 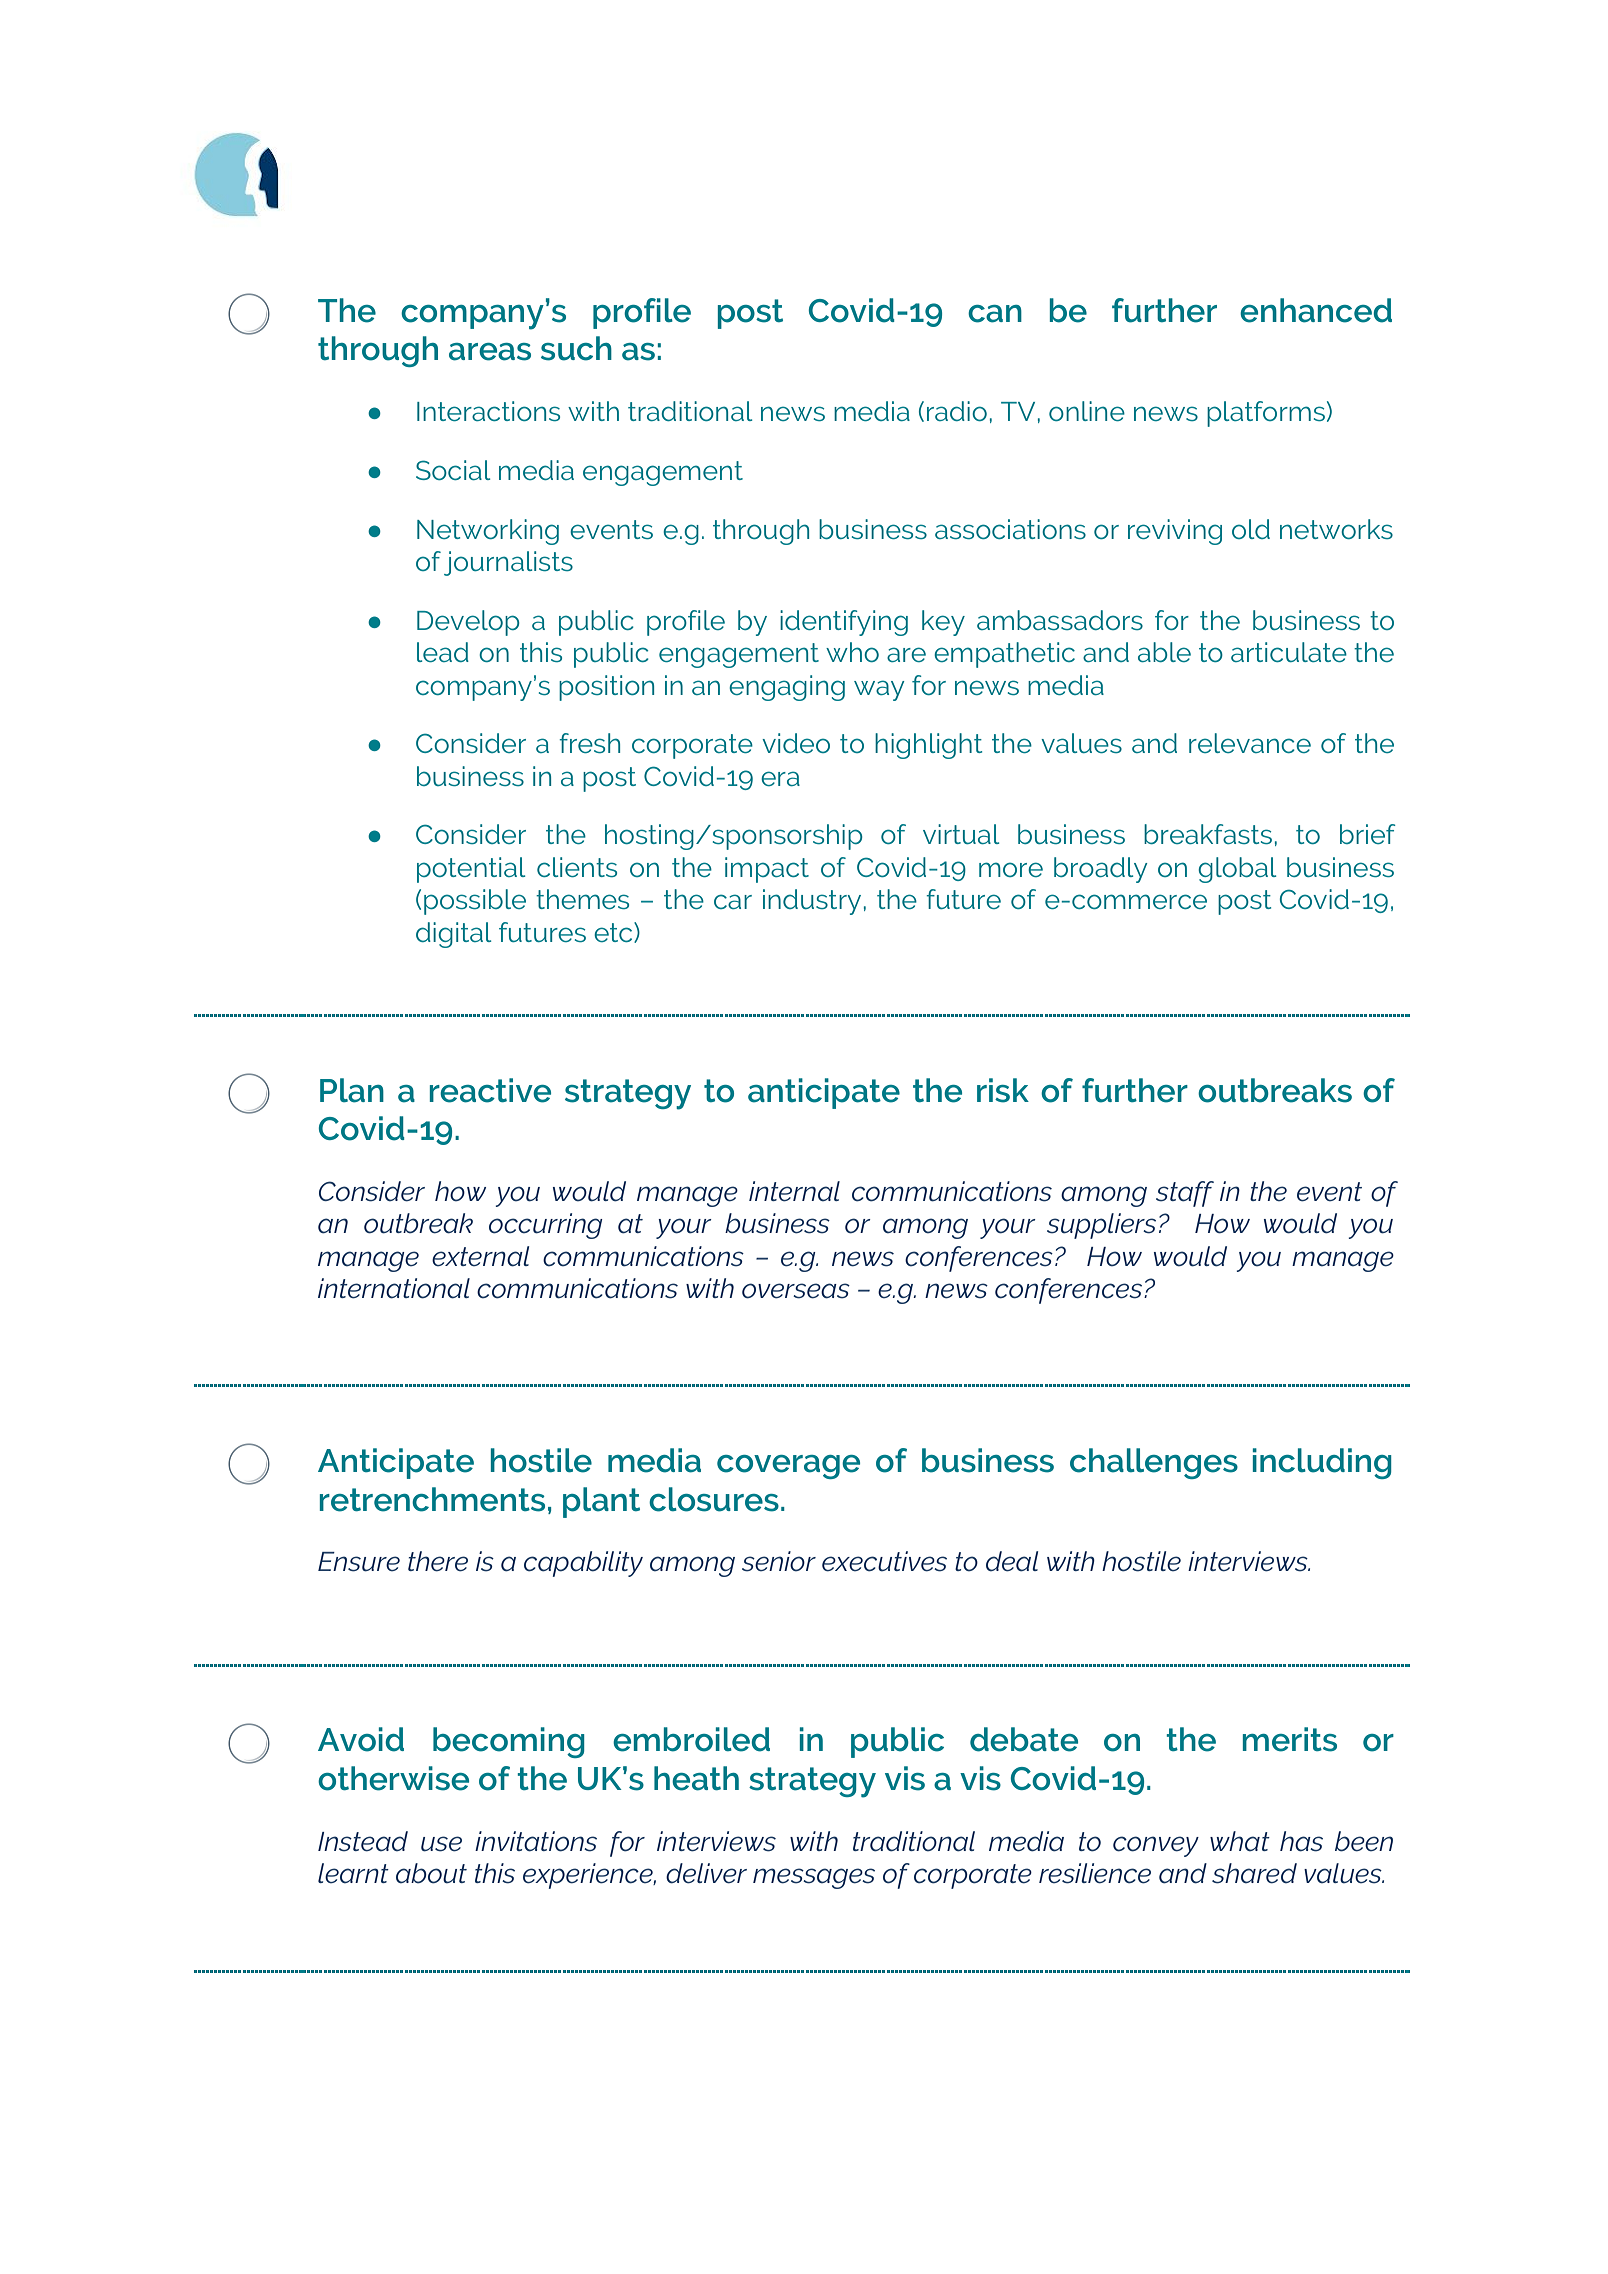 I want to click on potential, so click(x=471, y=870).
